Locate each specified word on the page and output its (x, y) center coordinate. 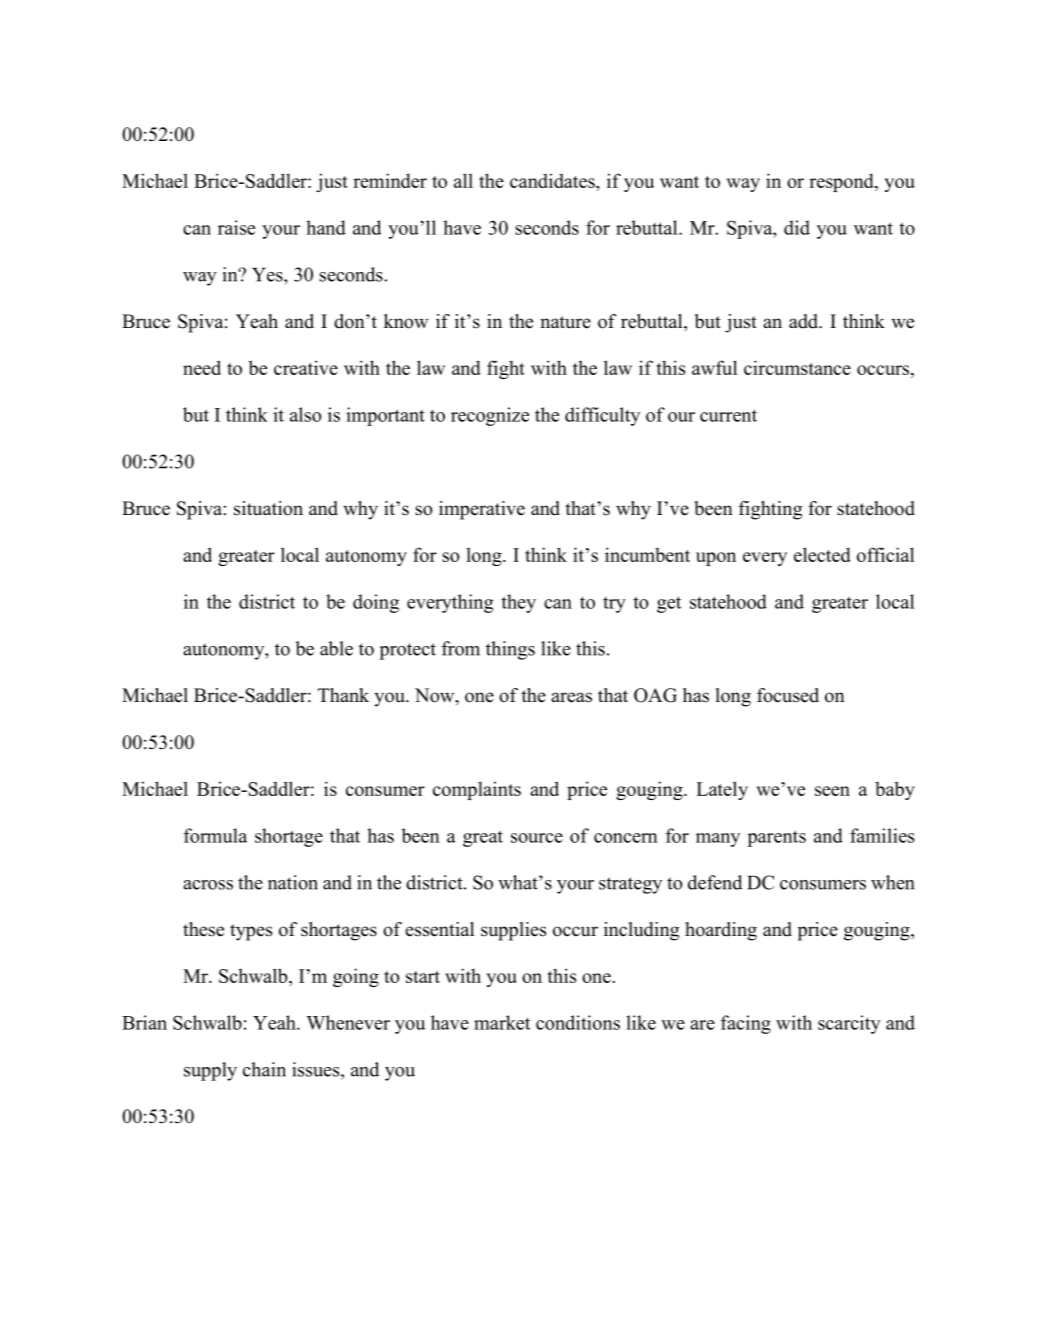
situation (268, 508)
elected (822, 554)
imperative (482, 510)
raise (236, 227)
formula (215, 835)
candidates (553, 180)
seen (832, 791)
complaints (477, 790)
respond (842, 182)
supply (210, 1071)
